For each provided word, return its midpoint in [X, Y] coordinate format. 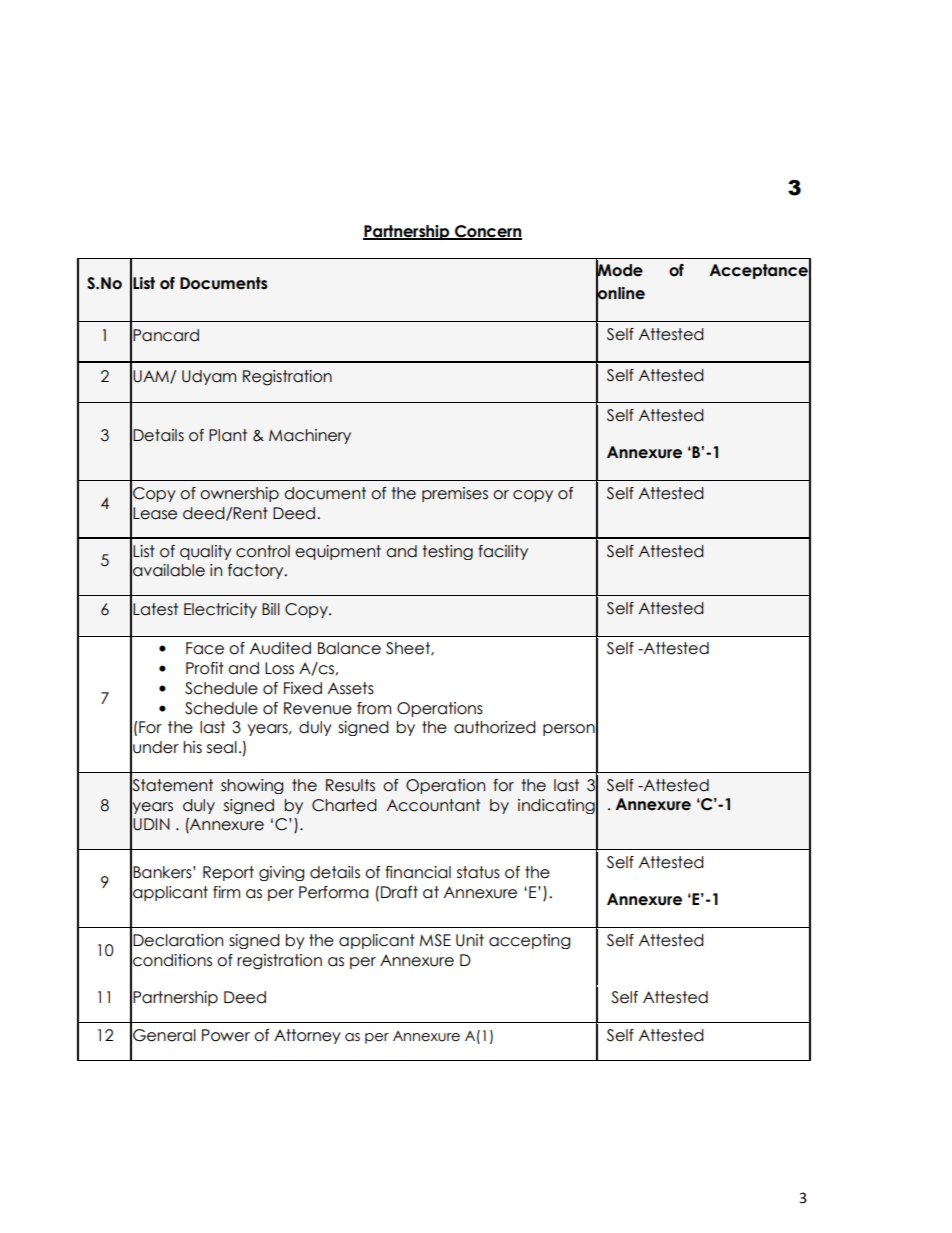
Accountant [433, 805]
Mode [619, 270]
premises [455, 494]
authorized [495, 727]
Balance [349, 648]
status [478, 872]
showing [252, 786]
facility [503, 552]
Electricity [220, 610]
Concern [487, 232]
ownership [239, 494]
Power [226, 1035]
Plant [228, 435]
